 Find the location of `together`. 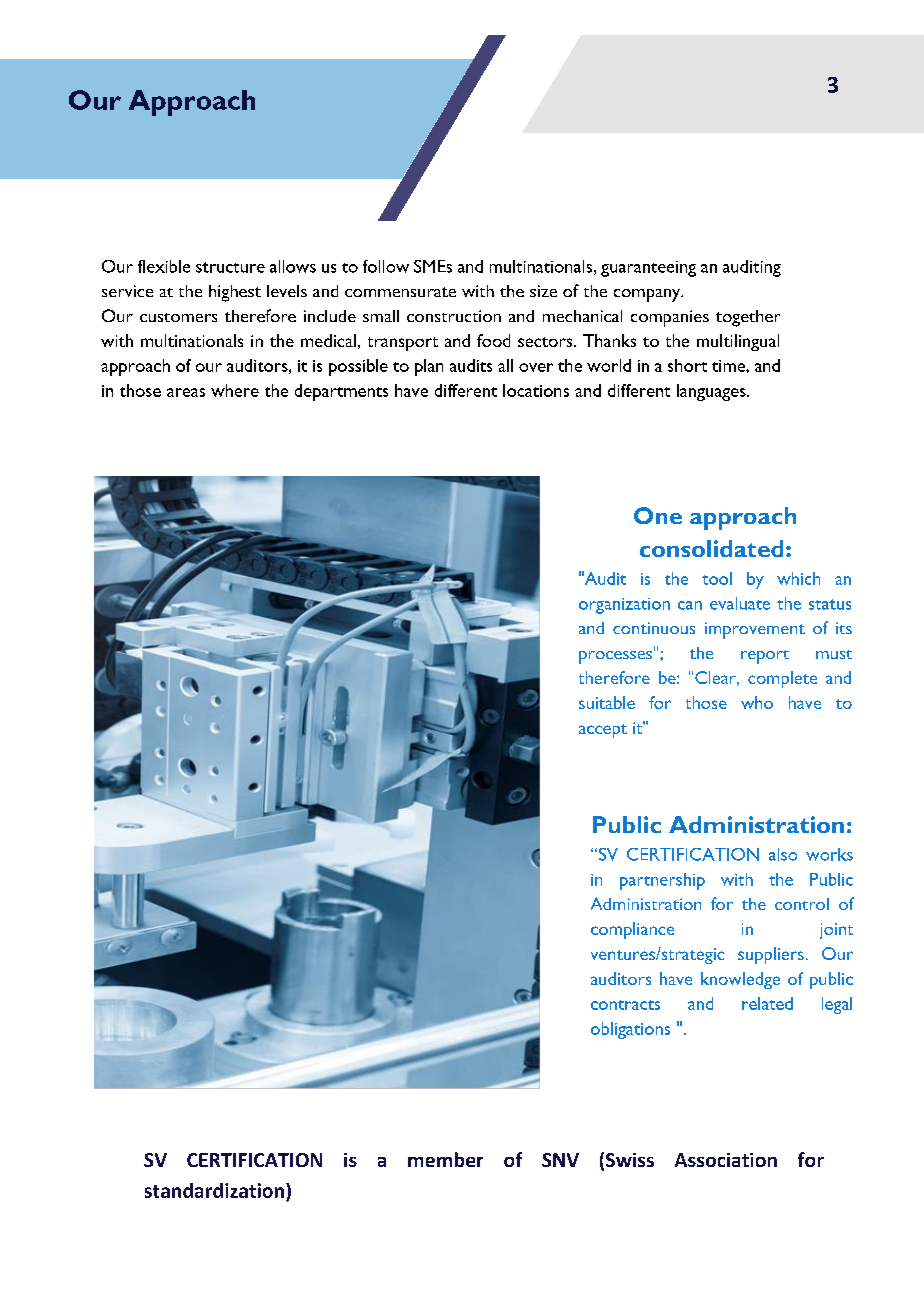

together is located at coordinates (748, 318).
